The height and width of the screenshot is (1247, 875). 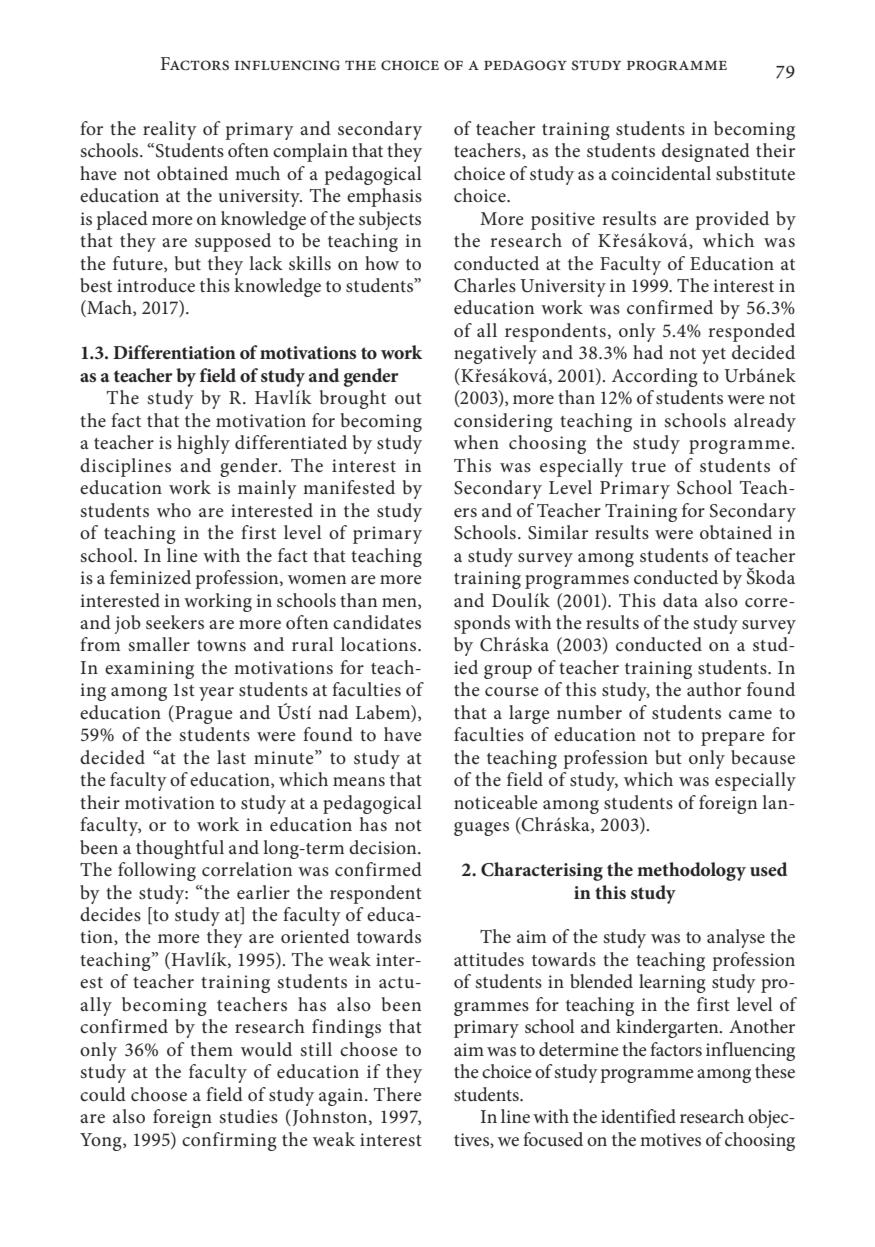 What do you see at coordinates (638, 1116) in the screenshot?
I see `identified` at bounding box center [638, 1116].
